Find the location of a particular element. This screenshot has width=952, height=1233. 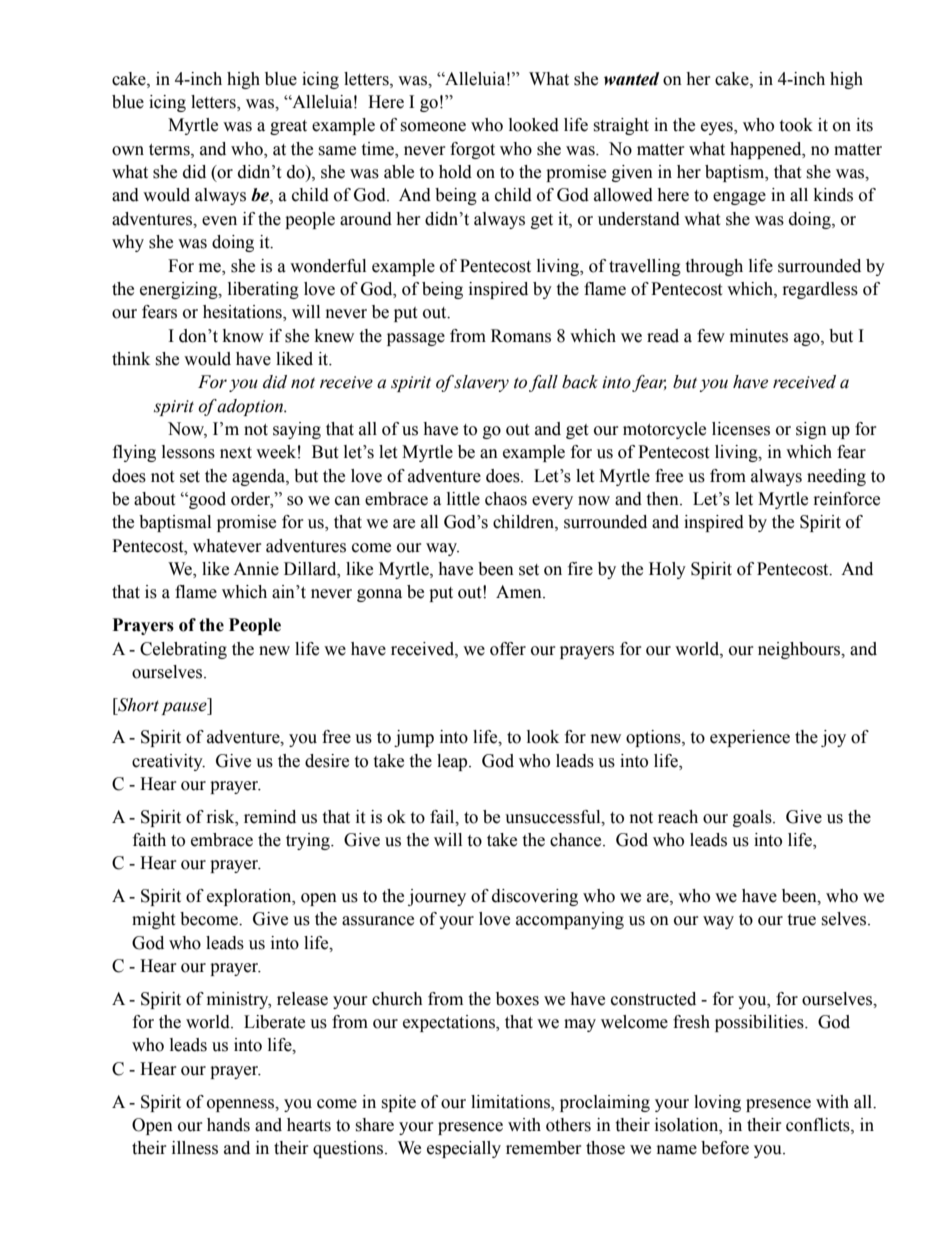

leap is located at coordinates (453, 762).
